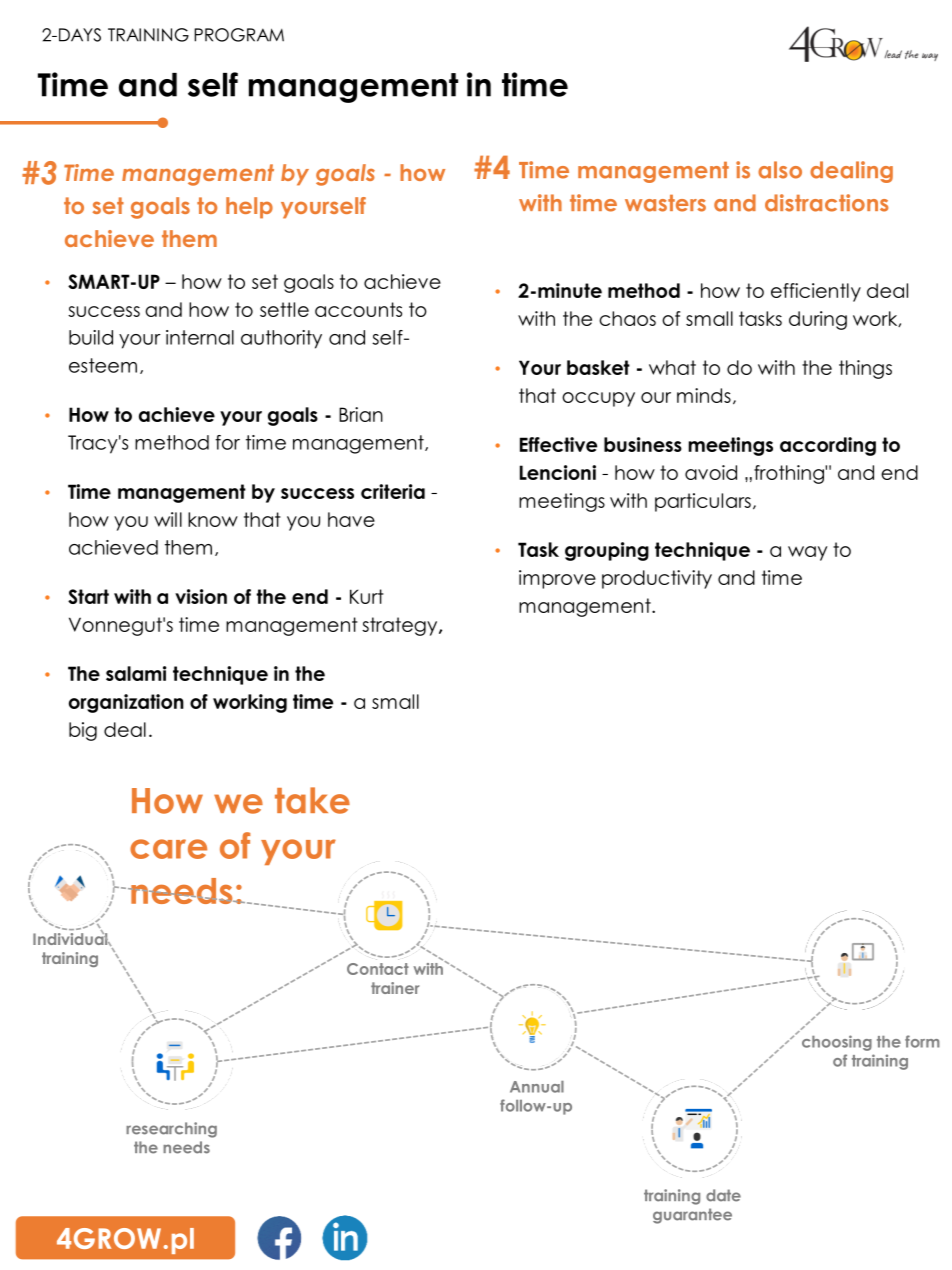 The height and width of the screenshot is (1270, 952). Describe the element at coordinates (312, 800) in the screenshot. I see `take` at that location.
